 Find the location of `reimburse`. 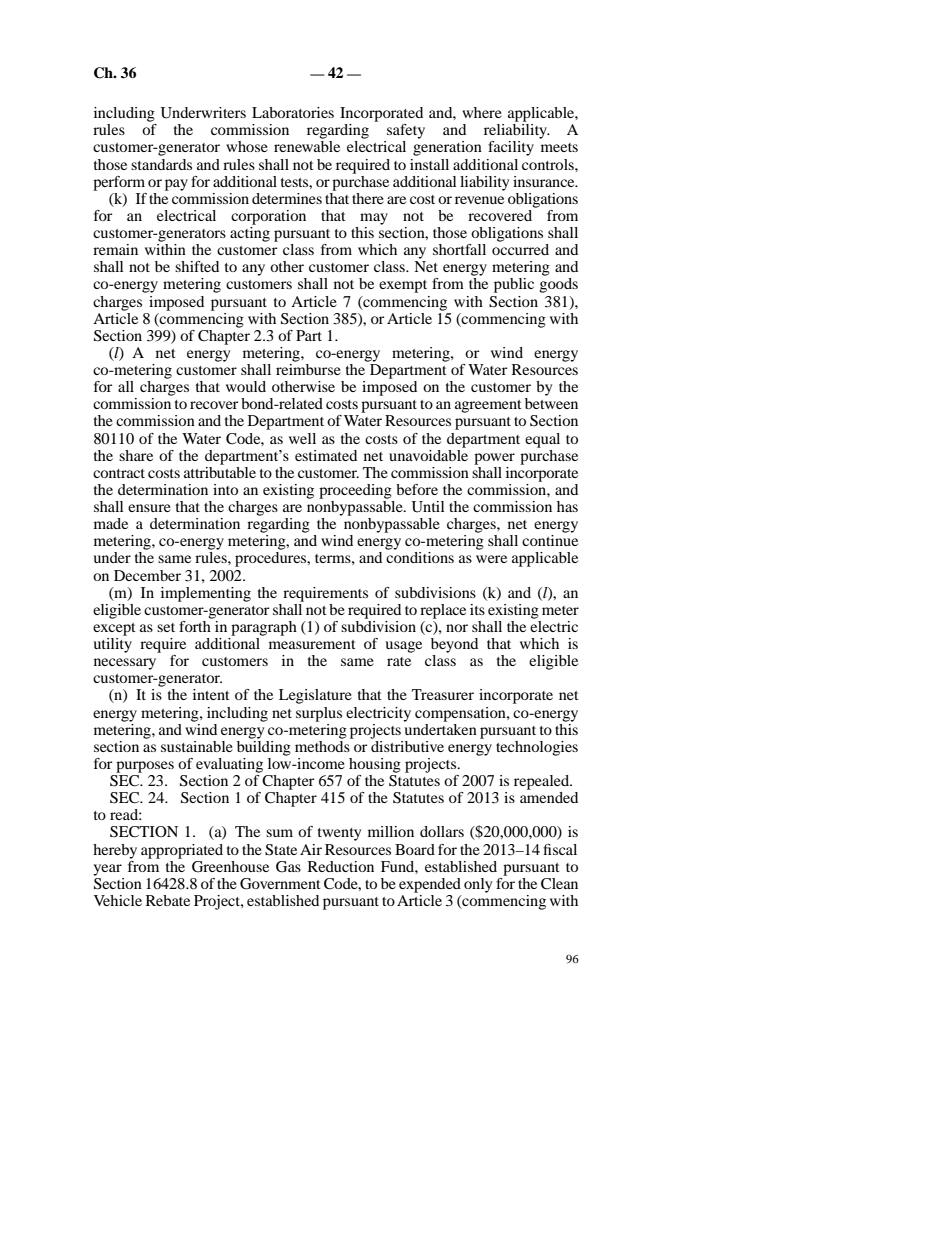

reimburse is located at coordinates (308, 368).
